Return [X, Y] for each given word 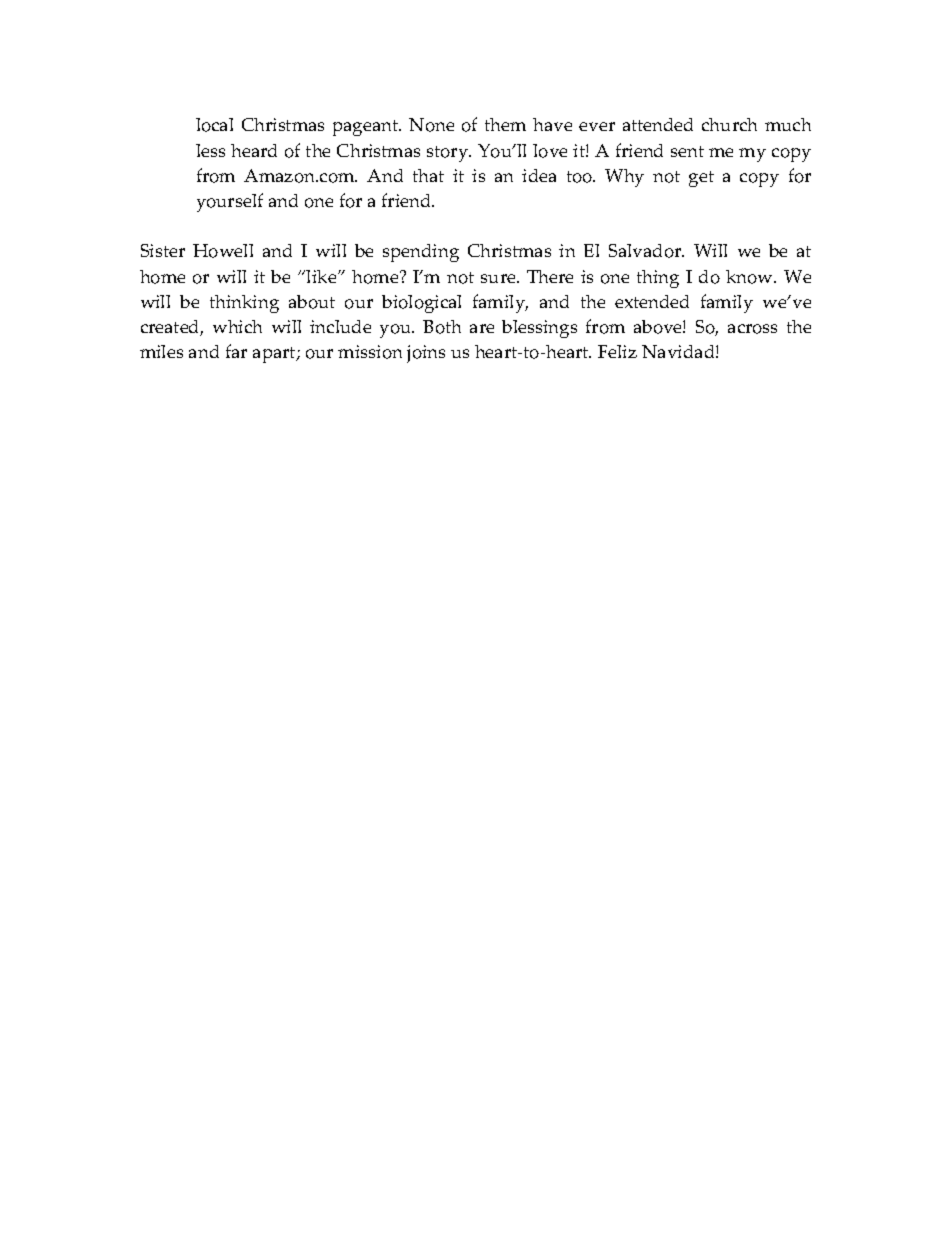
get [701, 179]
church [729, 124]
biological [421, 304]
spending [421, 253]
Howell [223, 251]
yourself [230, 202]
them [505, 124]
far [236, 351]
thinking [244, 304]
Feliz [617, 351]
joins [426, 354]
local [214, 125]
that [428, 175]
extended [652, 301]
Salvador [646, 251]
